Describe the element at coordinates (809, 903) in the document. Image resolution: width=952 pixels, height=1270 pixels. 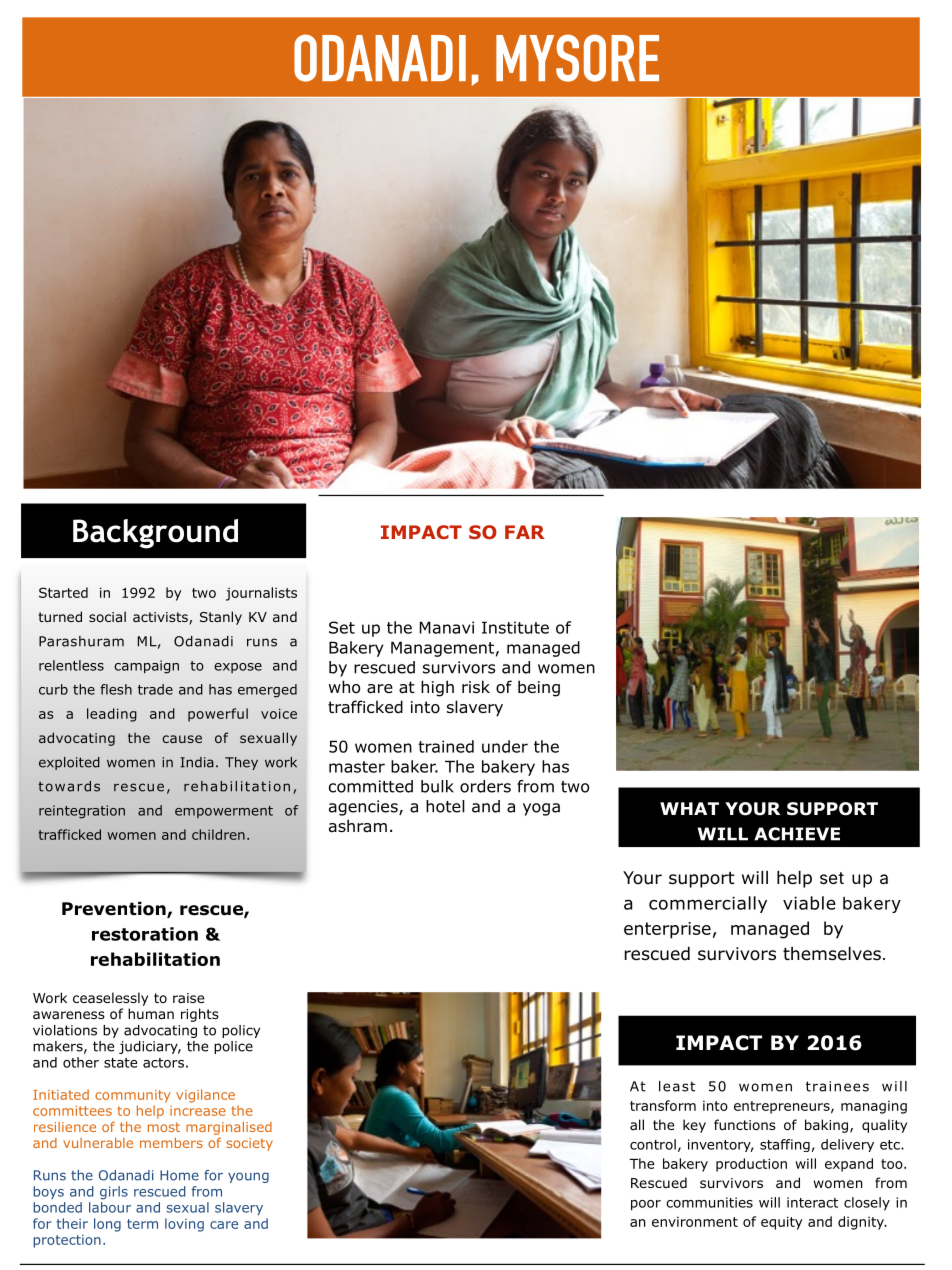
I see `viable` at that location.
